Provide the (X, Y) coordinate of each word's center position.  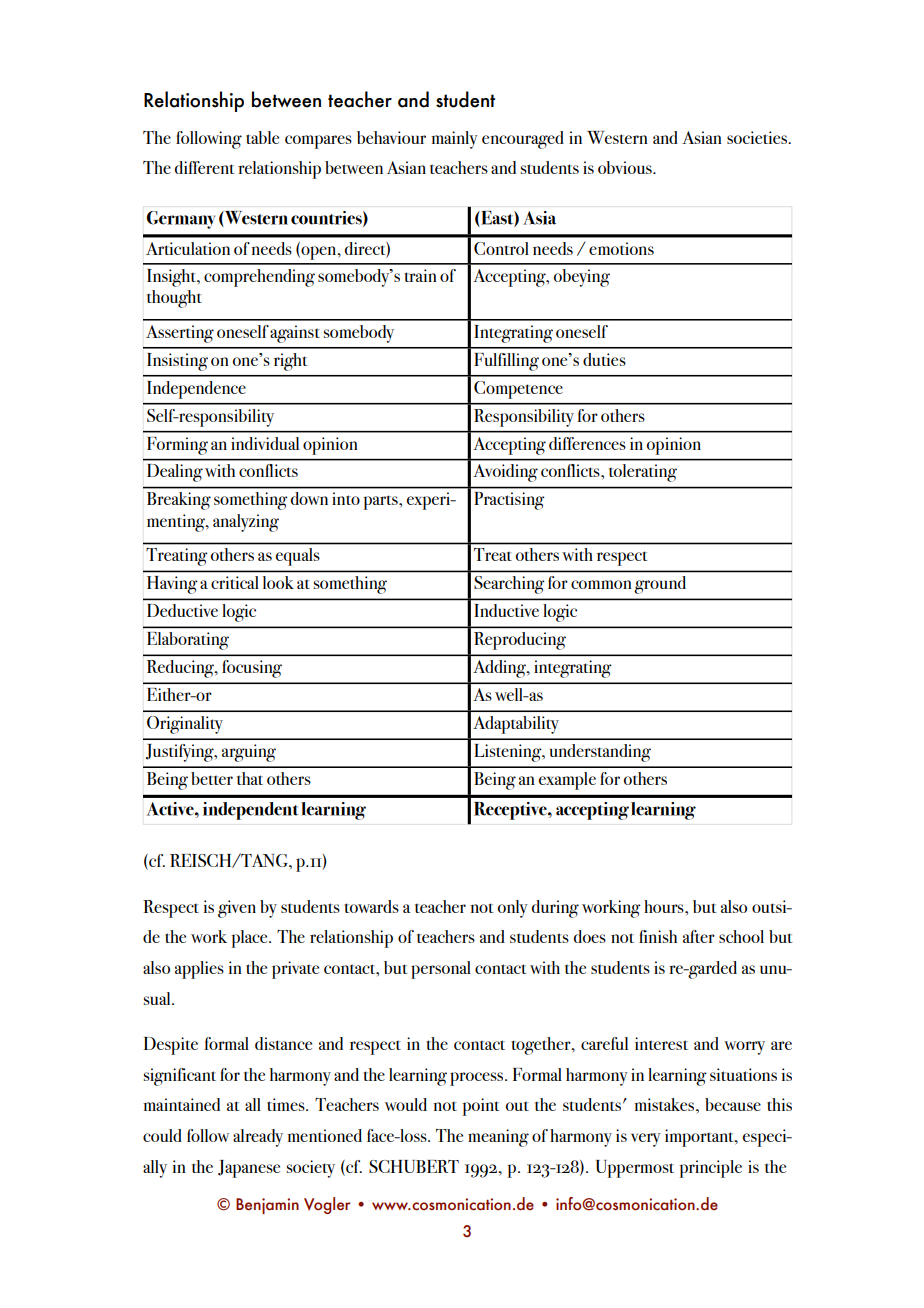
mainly (454, 140)
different (205, 167)
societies (758, 137)
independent (251, 811)
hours (665, 906)
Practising (509, 501)
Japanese (249, 1169)
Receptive (511, 811)
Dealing (175, 473)
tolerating (643, 473)
